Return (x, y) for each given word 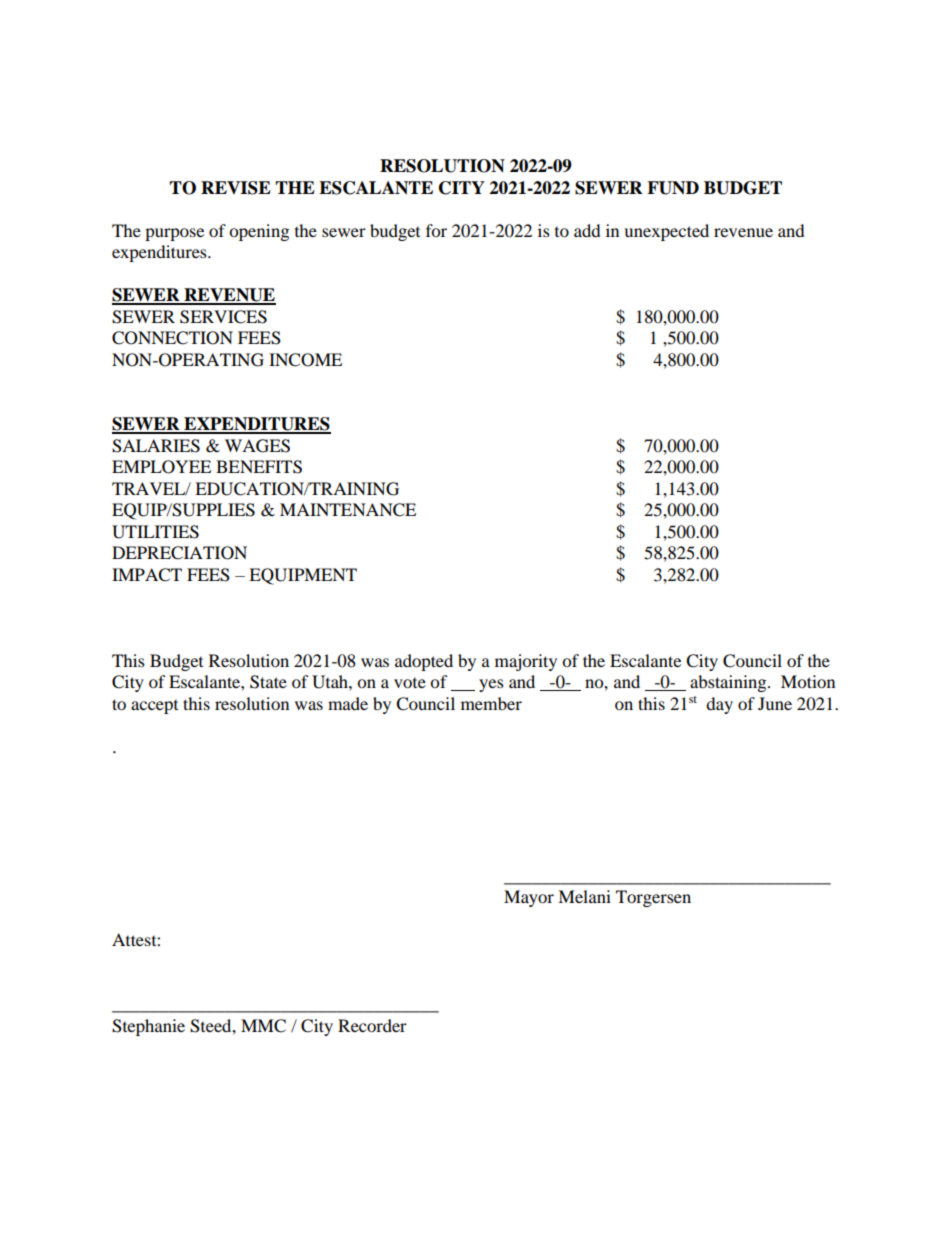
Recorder (372, 1025)
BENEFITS (259, 467)
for (436, 230)
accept (154, 707)
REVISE (236, 188)
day (719, 705)
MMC (263, 1026)
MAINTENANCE (348, 510)
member (491, 703)
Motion (808, 681)
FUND (673, 188)
